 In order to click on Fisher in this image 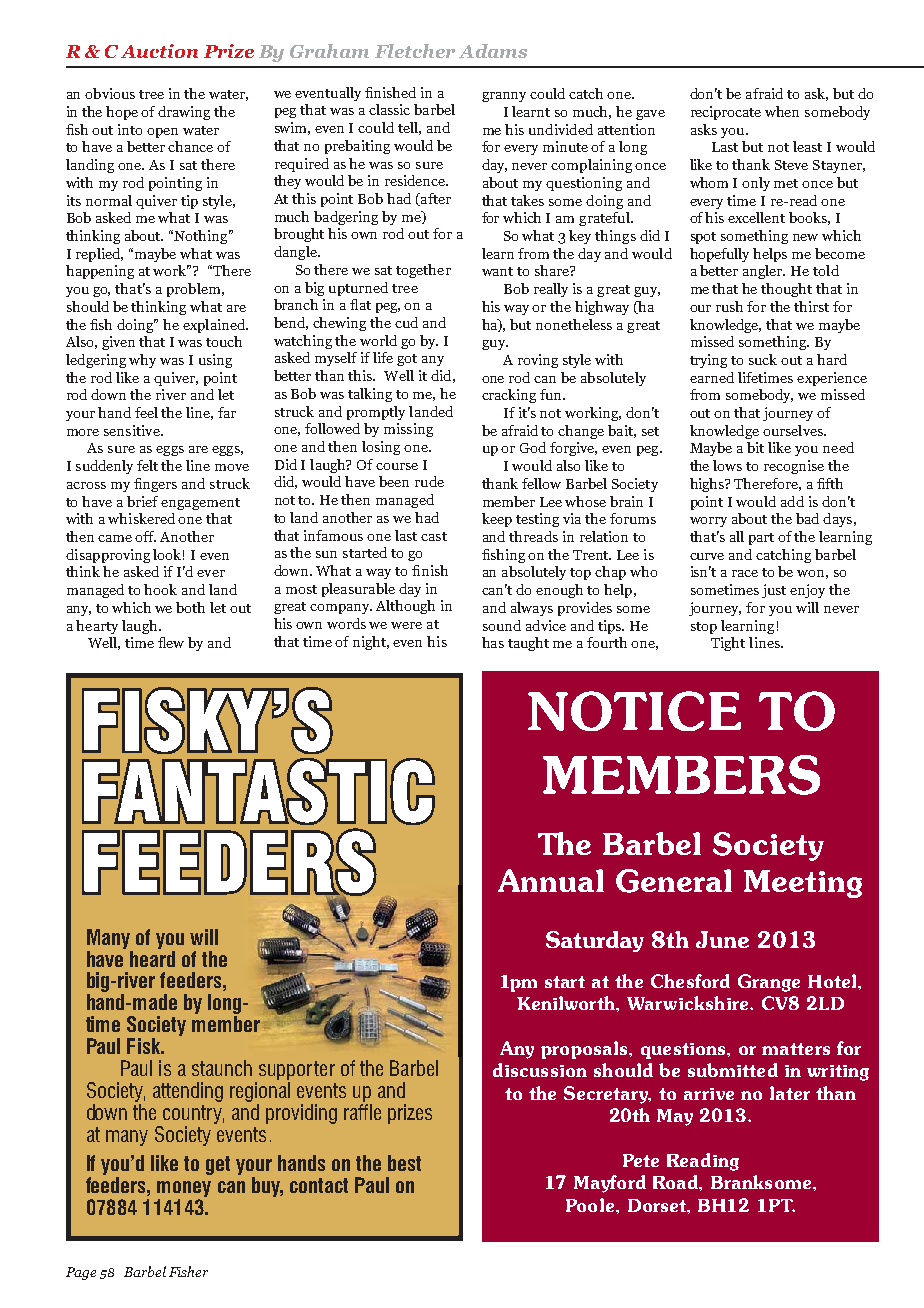, I will do `click(188, 1271)`.
